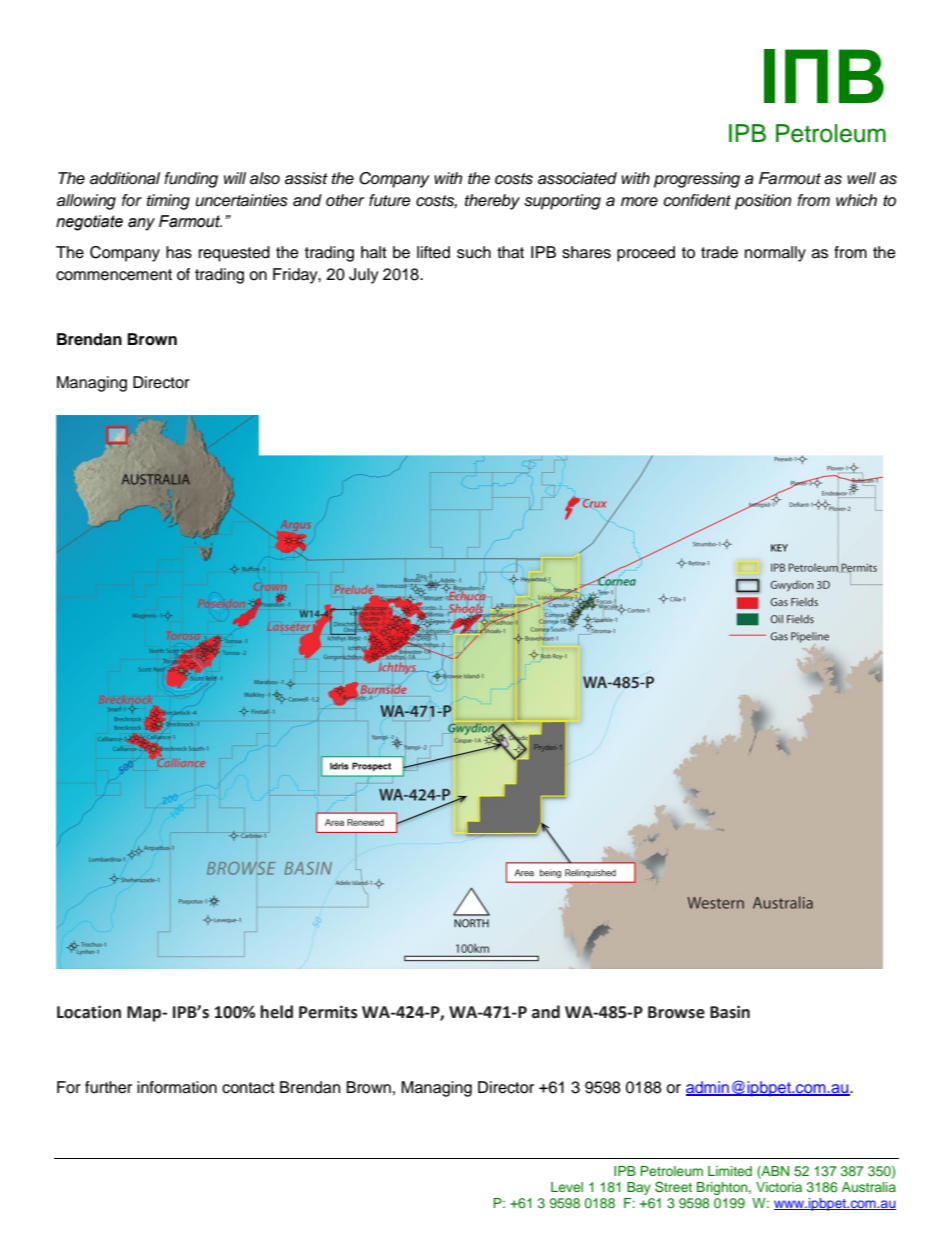  What do you see at coordinates (492, 202) in the page?
I see `thereby` at bounding box center [492, 202].
